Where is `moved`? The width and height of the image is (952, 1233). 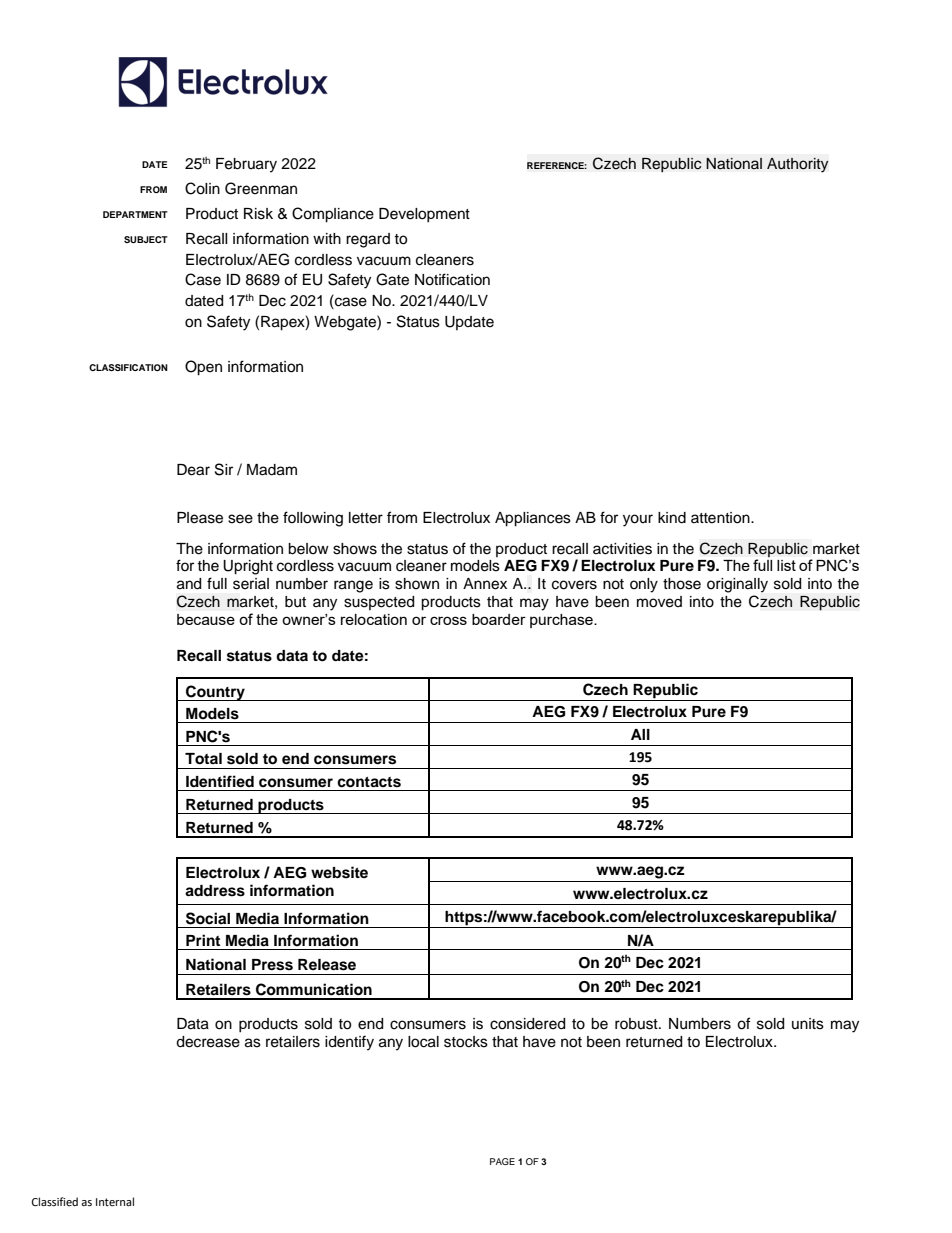 moved is located at coordinates (659, 602).
